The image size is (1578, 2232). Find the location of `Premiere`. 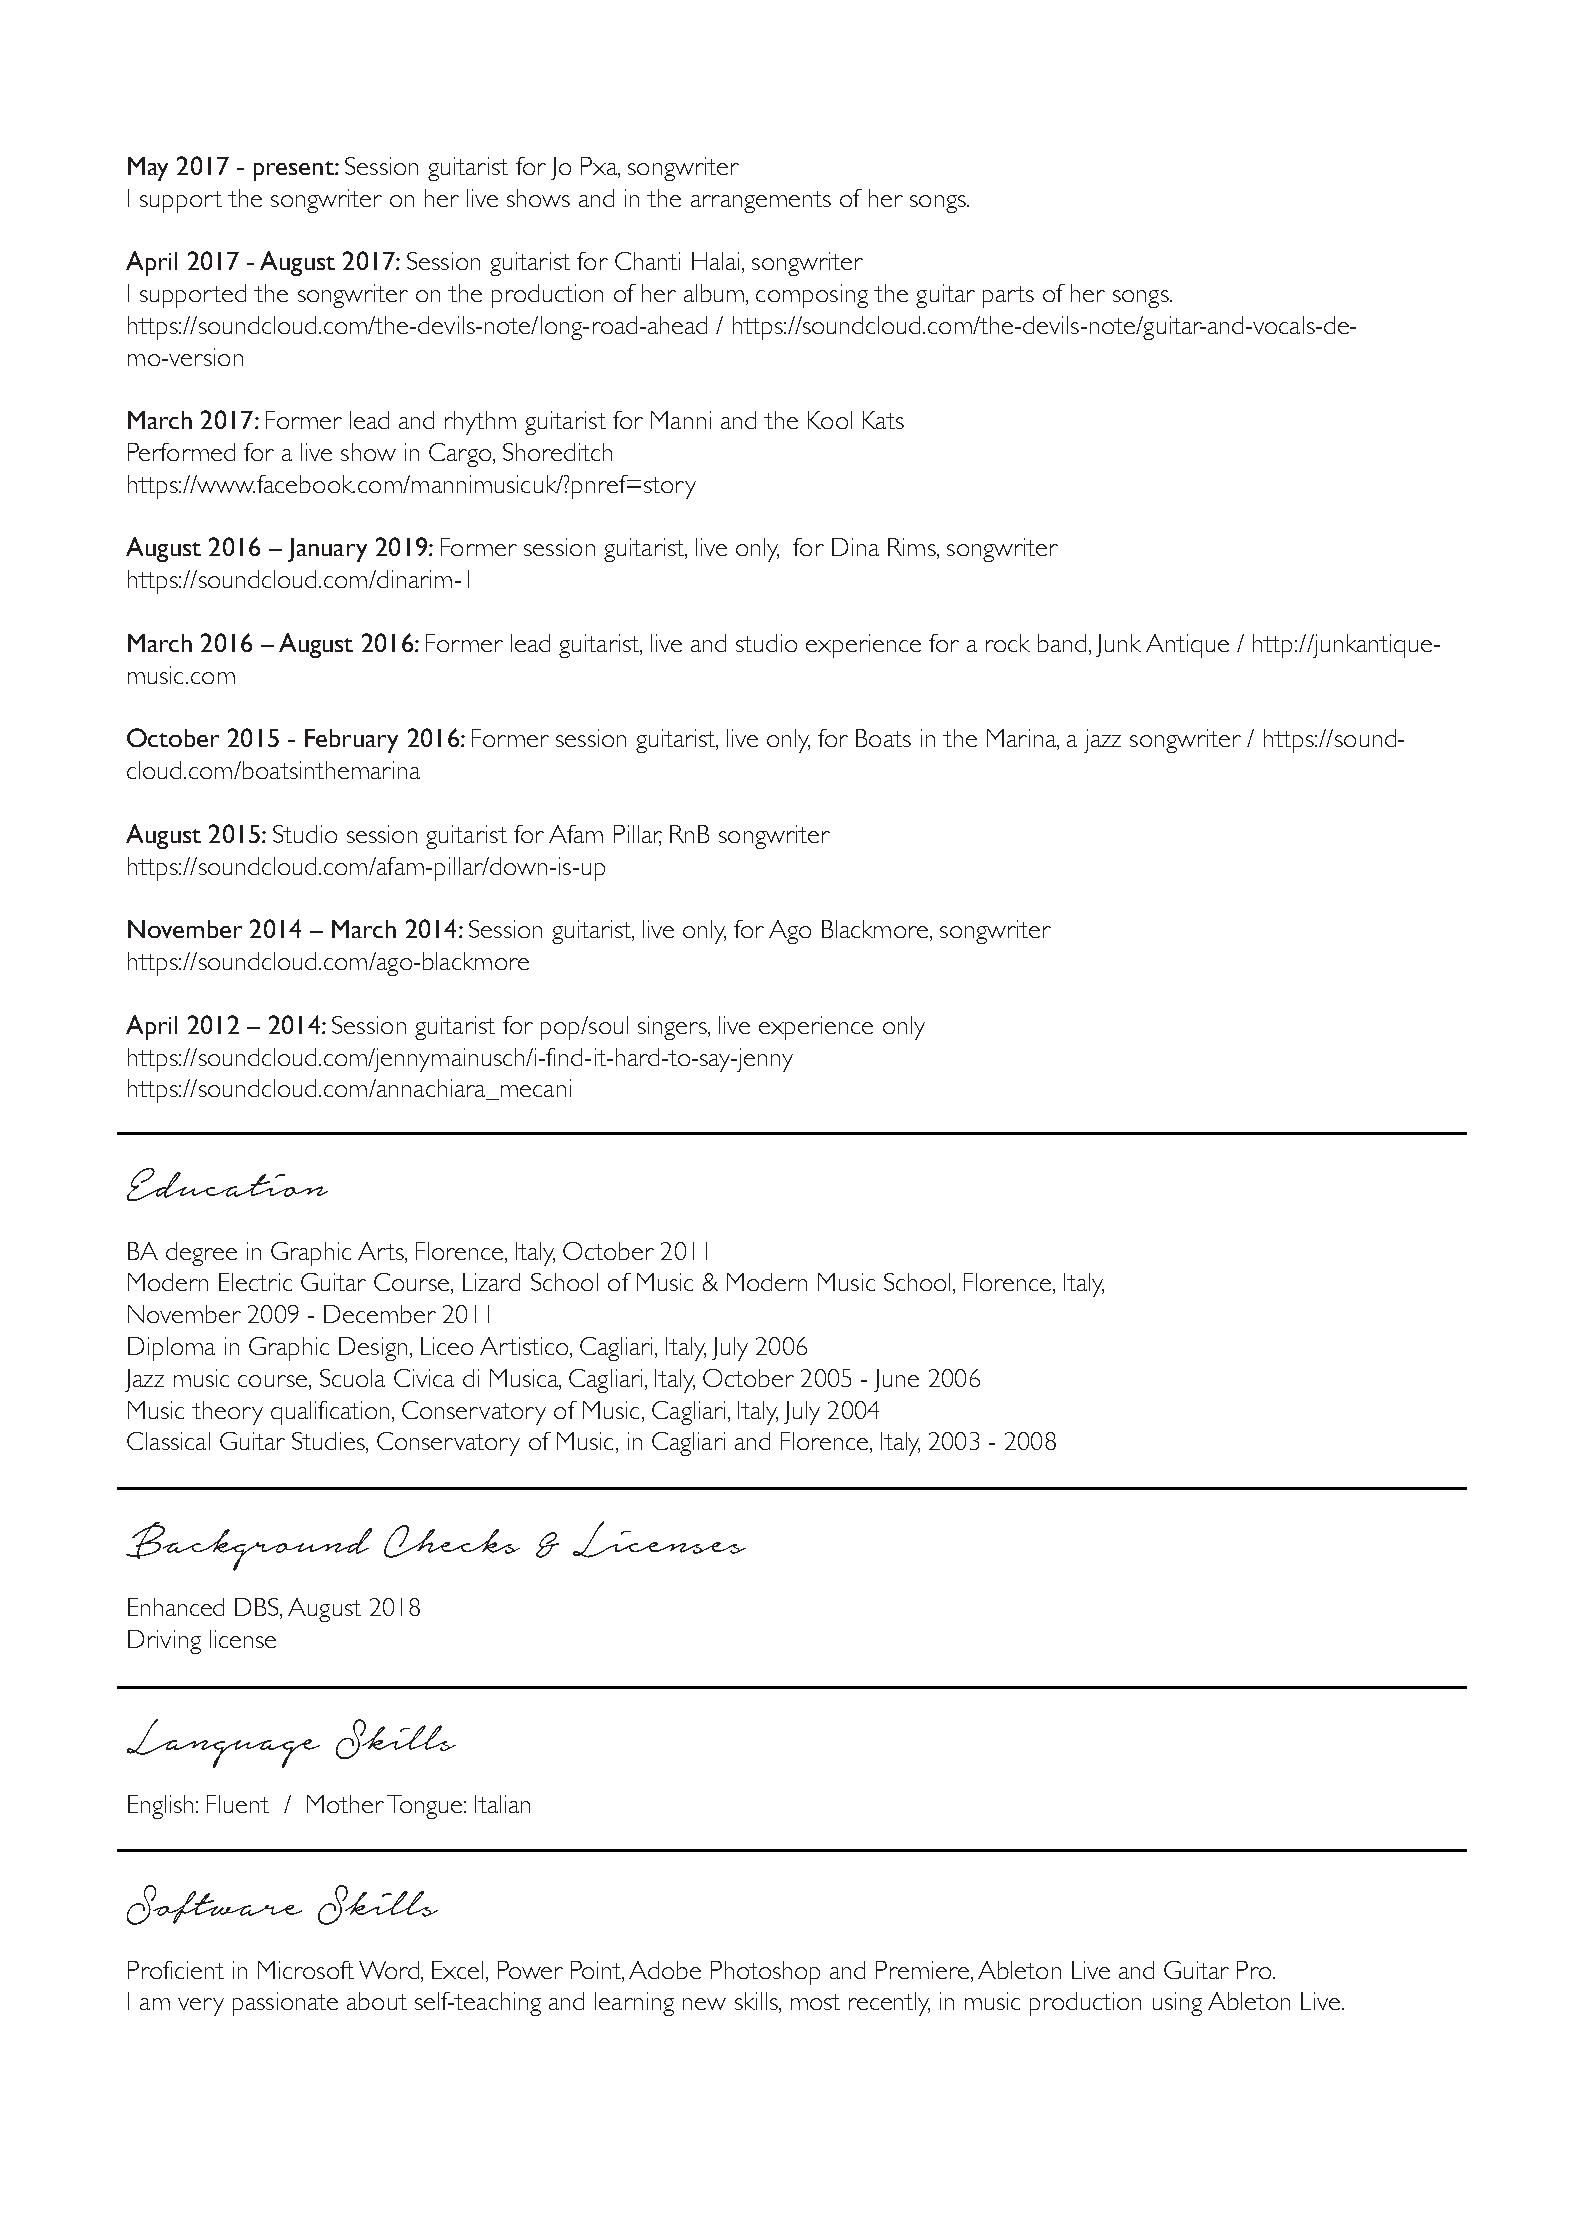

Premiere is located at coordinates (922, 1970).
